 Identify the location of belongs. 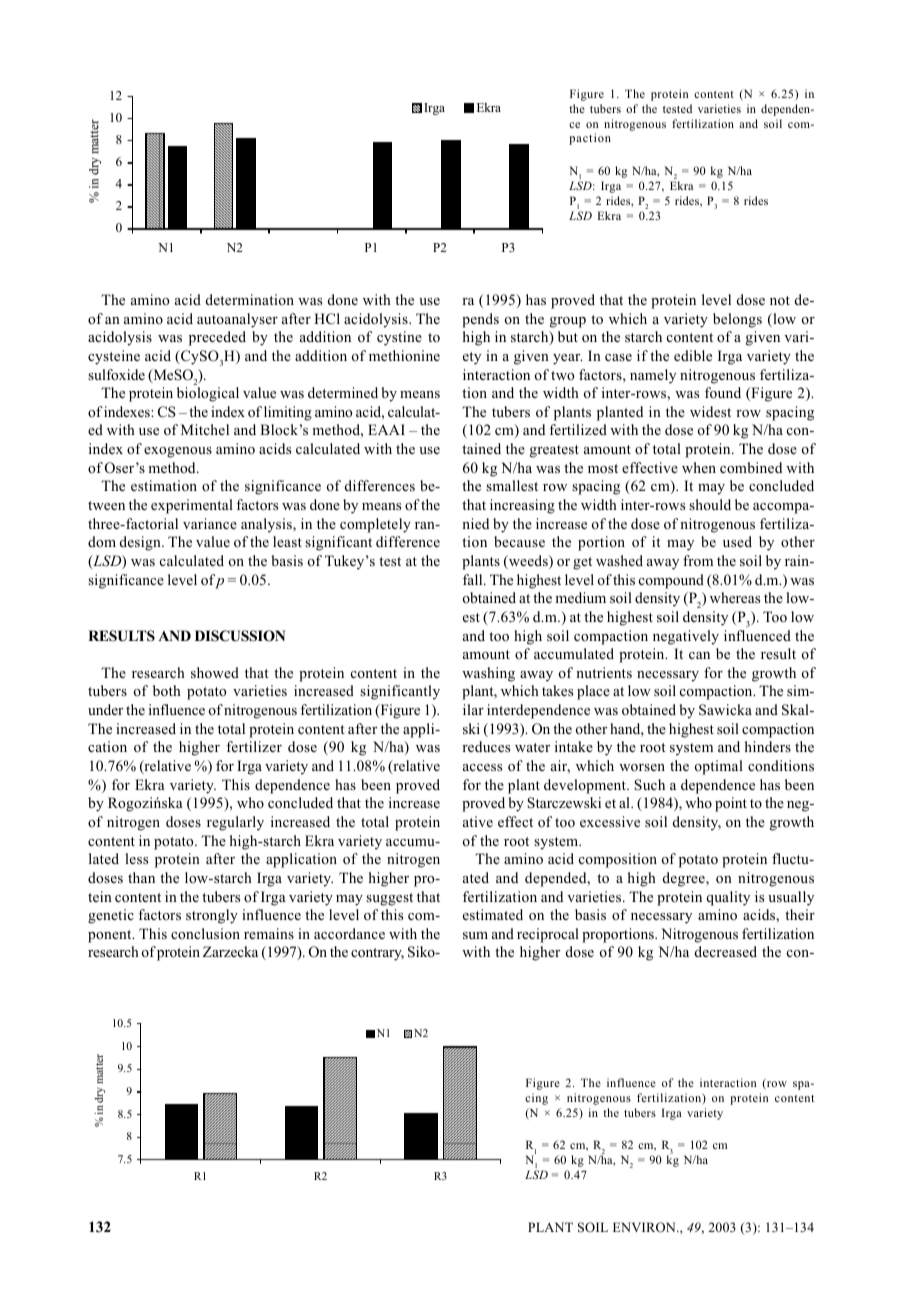
(737, 320).
